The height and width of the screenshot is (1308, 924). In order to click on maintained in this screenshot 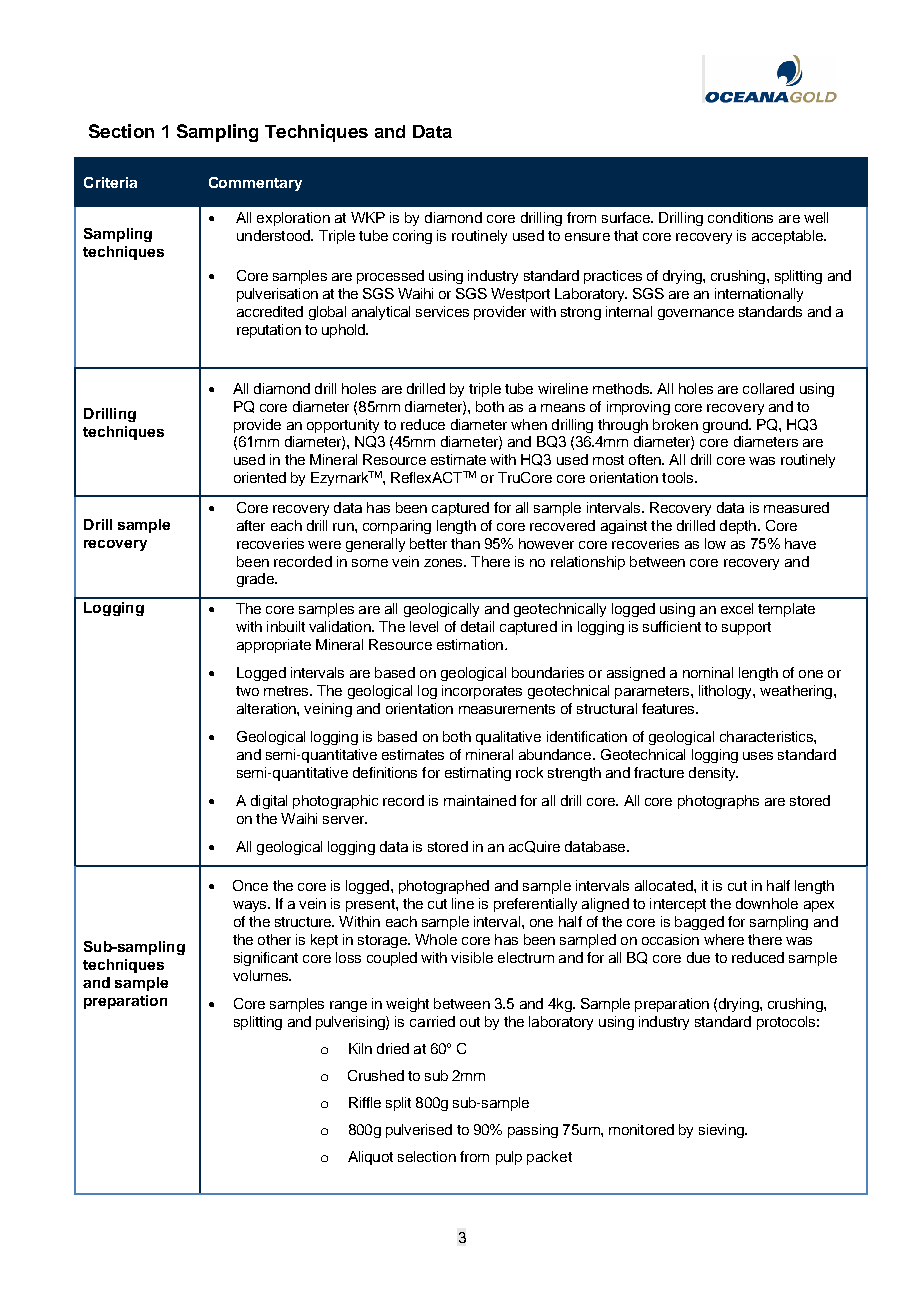, I will do `click(480, 800)`.
